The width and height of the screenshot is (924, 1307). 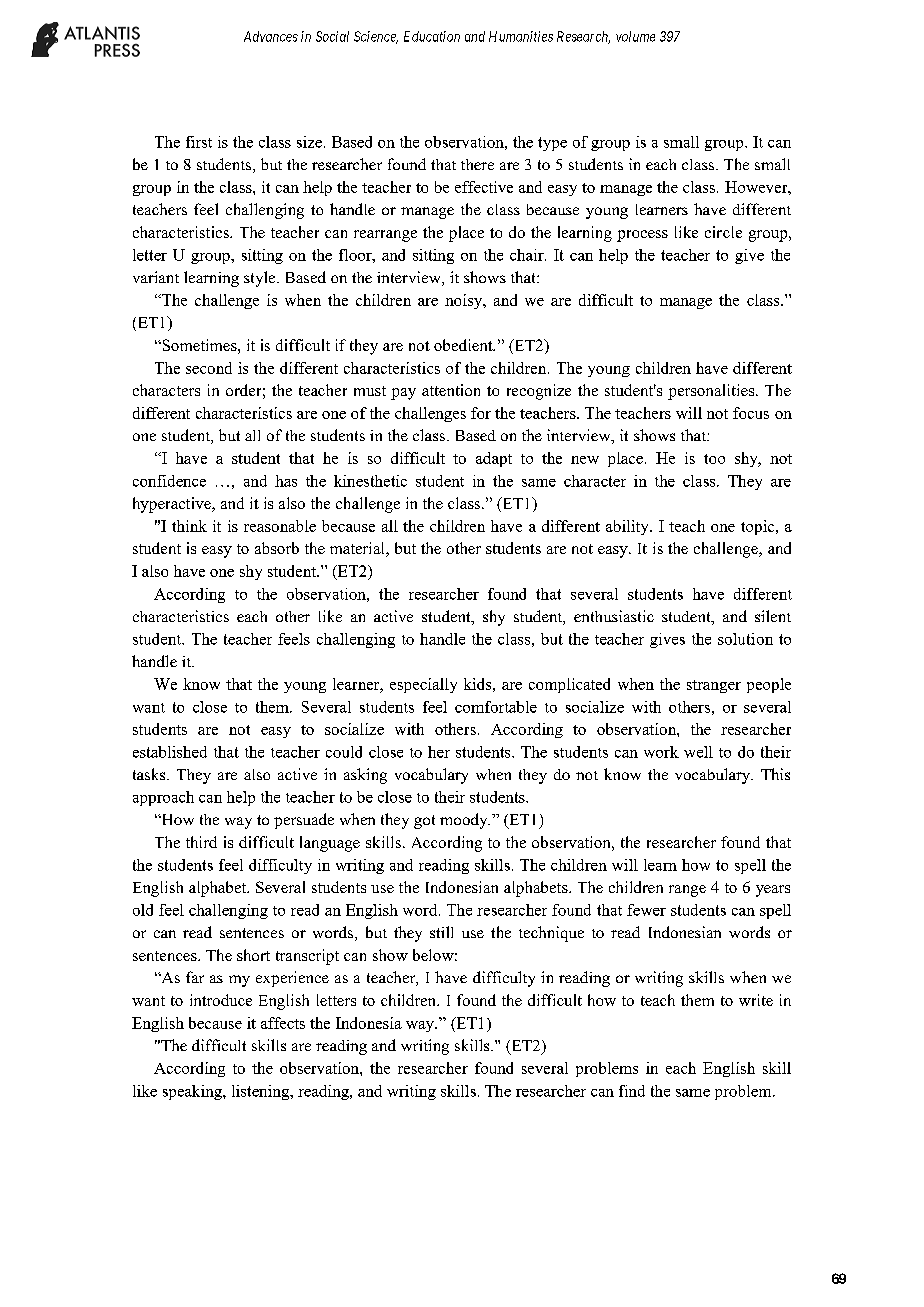 I want to click on material, so click(x=358, y=549).
